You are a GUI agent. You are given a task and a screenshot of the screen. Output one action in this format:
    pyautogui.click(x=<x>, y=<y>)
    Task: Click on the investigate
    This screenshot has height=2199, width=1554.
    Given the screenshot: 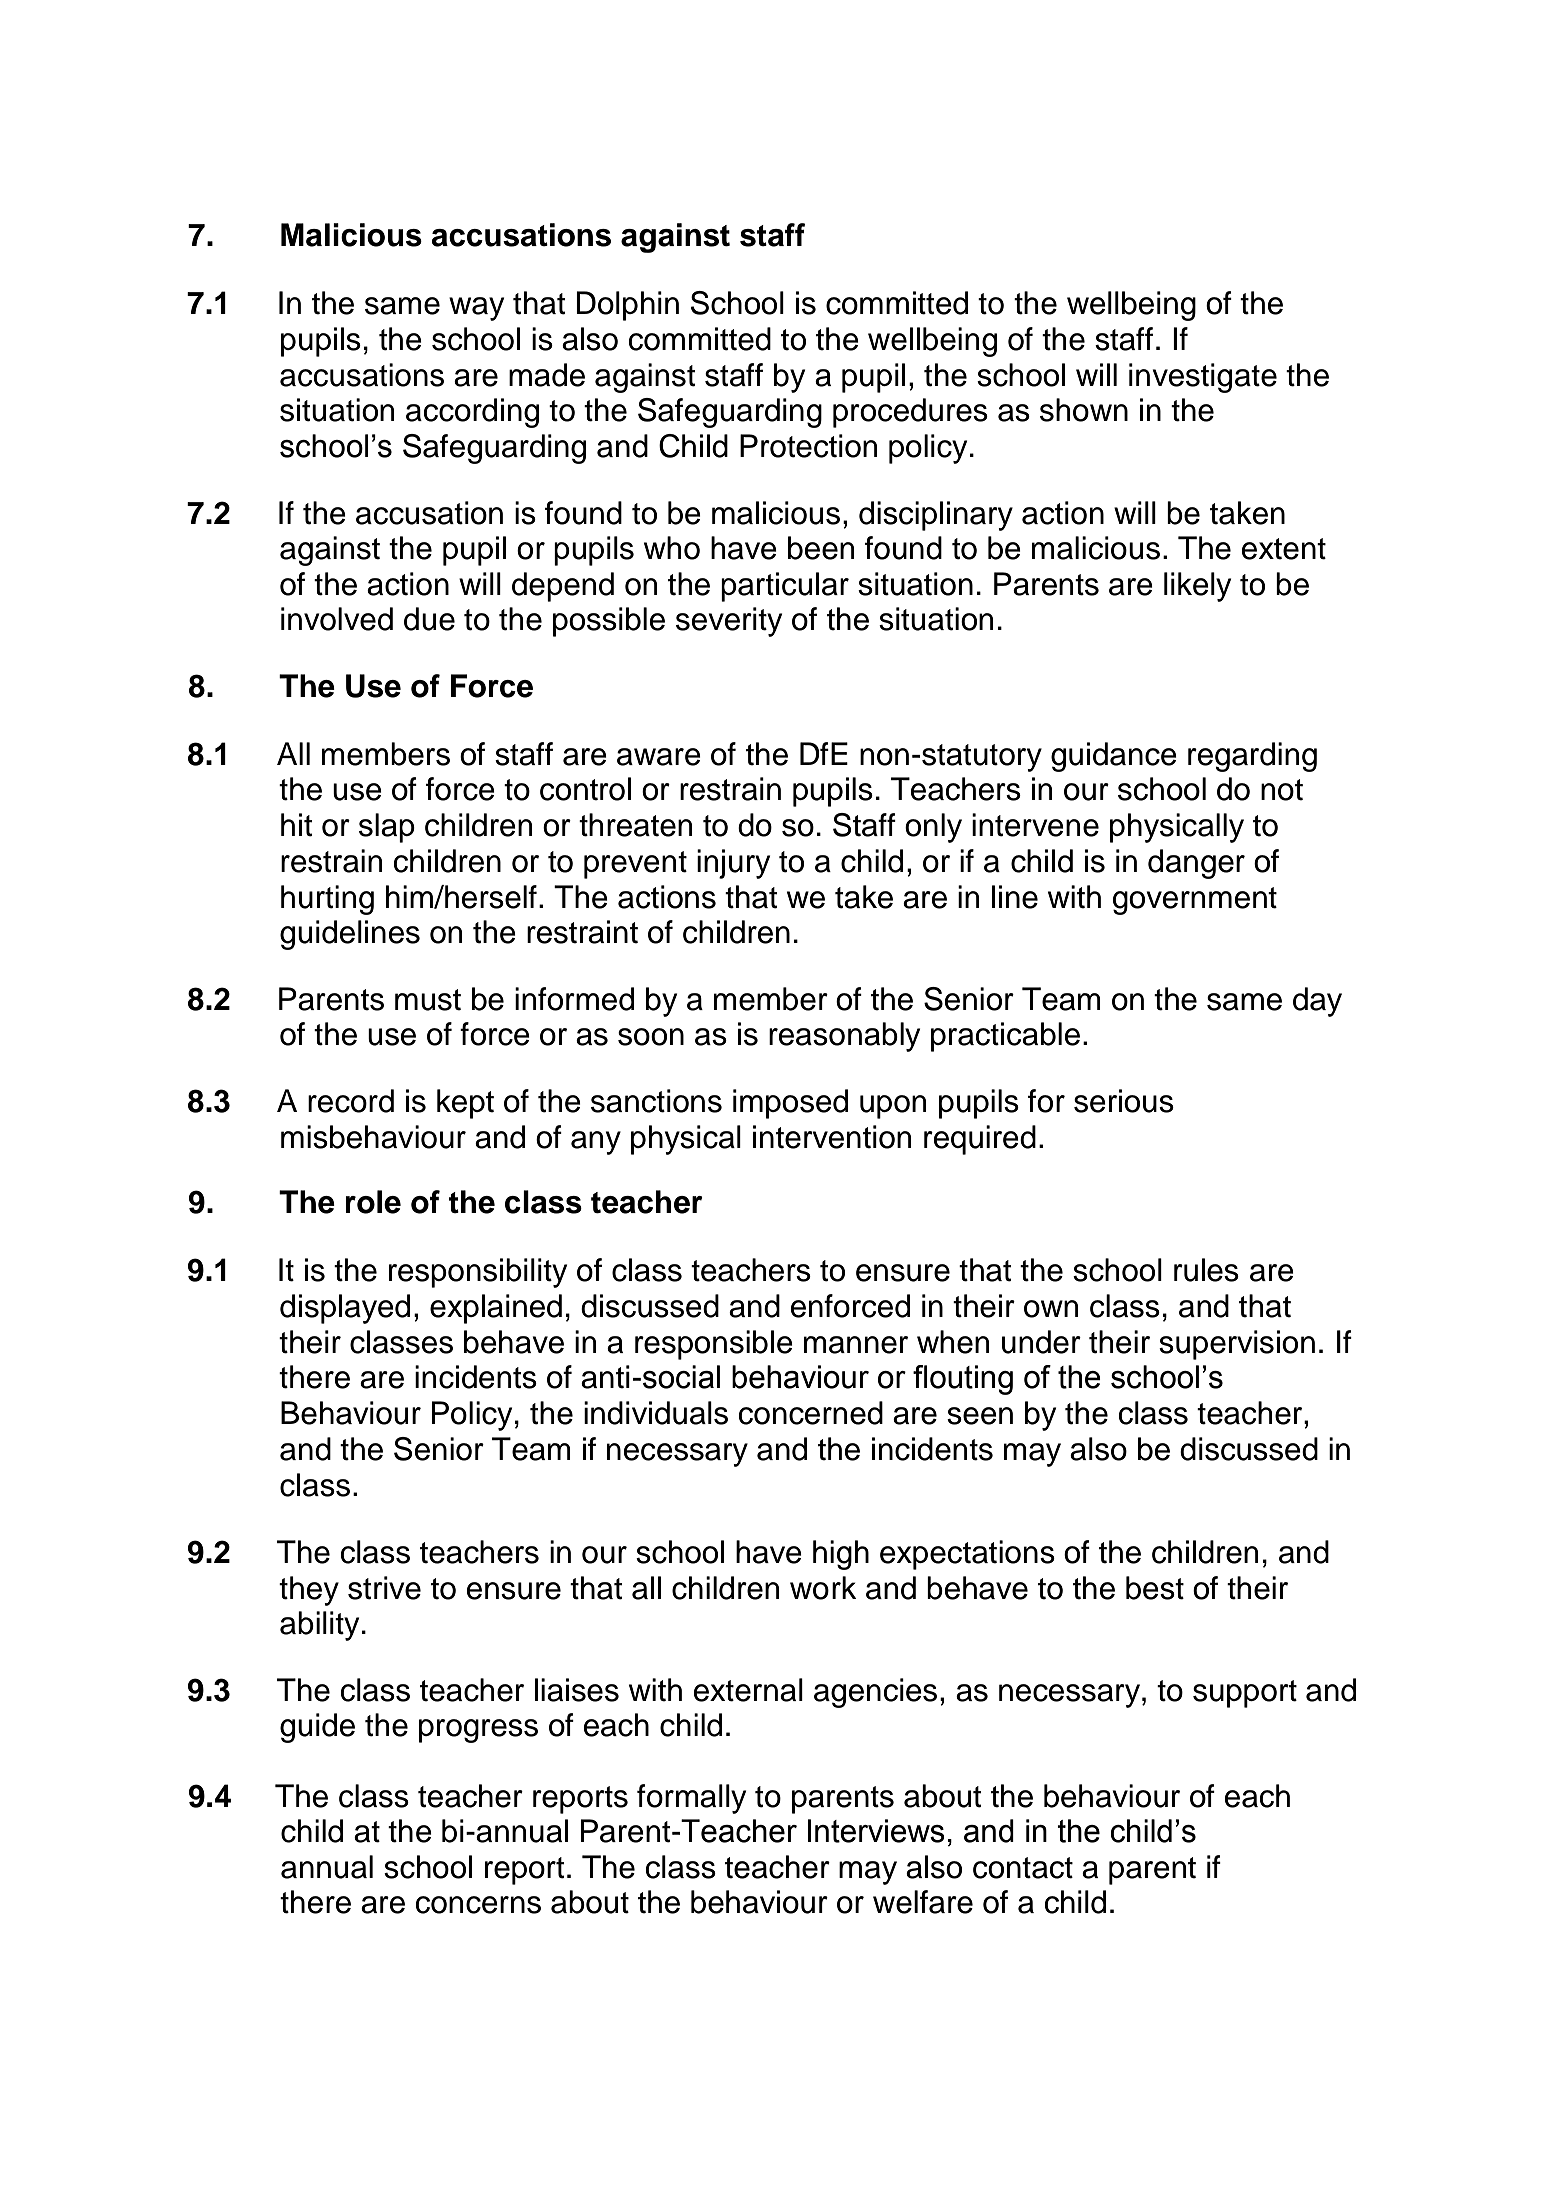 What is the action you would take?
    pyautogui.click(x=1203, y=378)
